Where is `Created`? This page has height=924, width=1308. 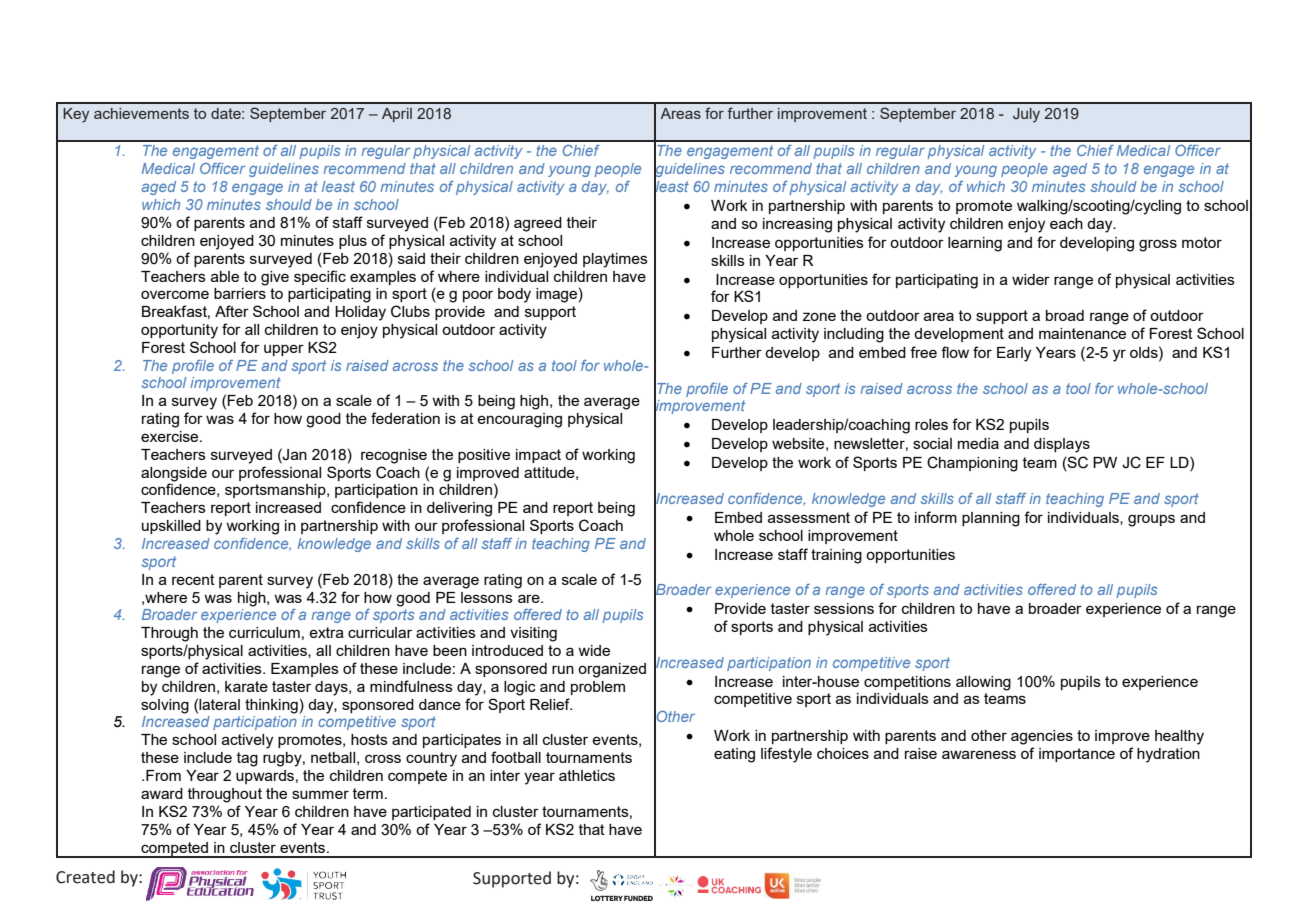
Created is located at coordinates (85, 877).
